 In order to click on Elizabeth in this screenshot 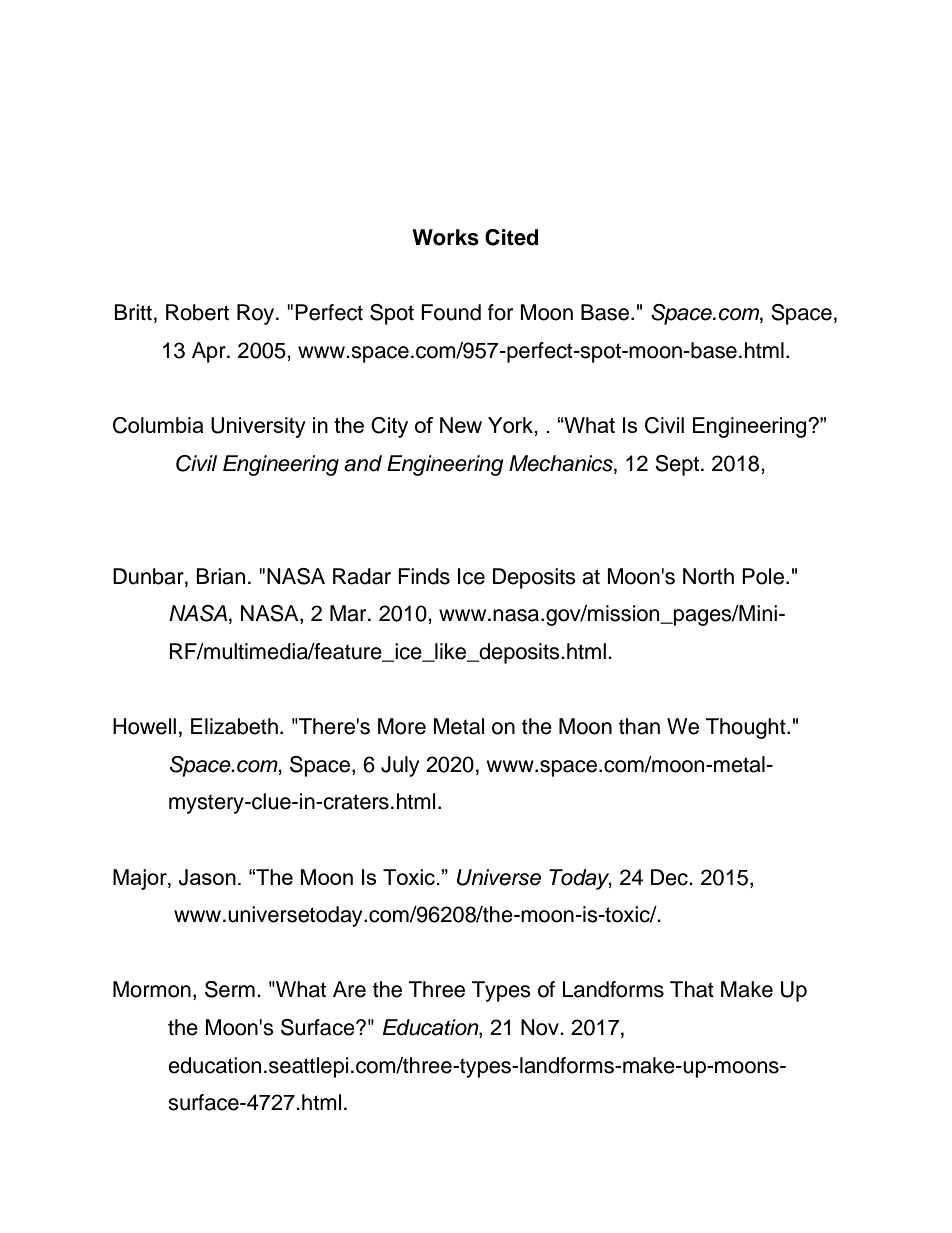, I will do `click(234, 726)`.
